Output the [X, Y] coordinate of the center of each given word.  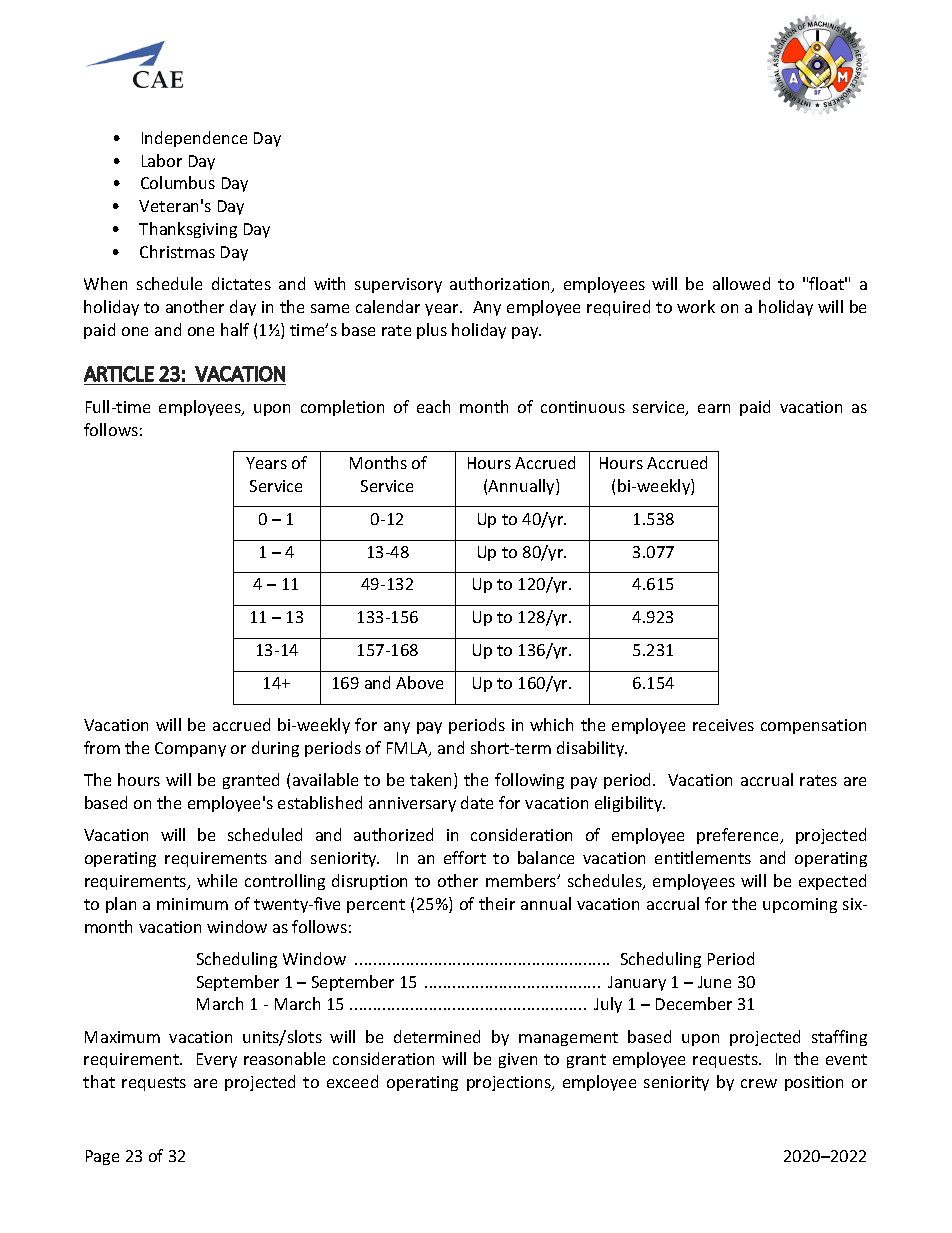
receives [723, 725]
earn [714, 408]
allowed [741, 283]
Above [419, 682]
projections [510, 1083]
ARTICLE [119, 374]
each [433, 406]
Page [102, 1157]
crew [759, 1083]
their [497, 903]
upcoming [800, 905]
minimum [192, 904]
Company [190, 749]
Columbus [178, 182]
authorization [501, 285]
